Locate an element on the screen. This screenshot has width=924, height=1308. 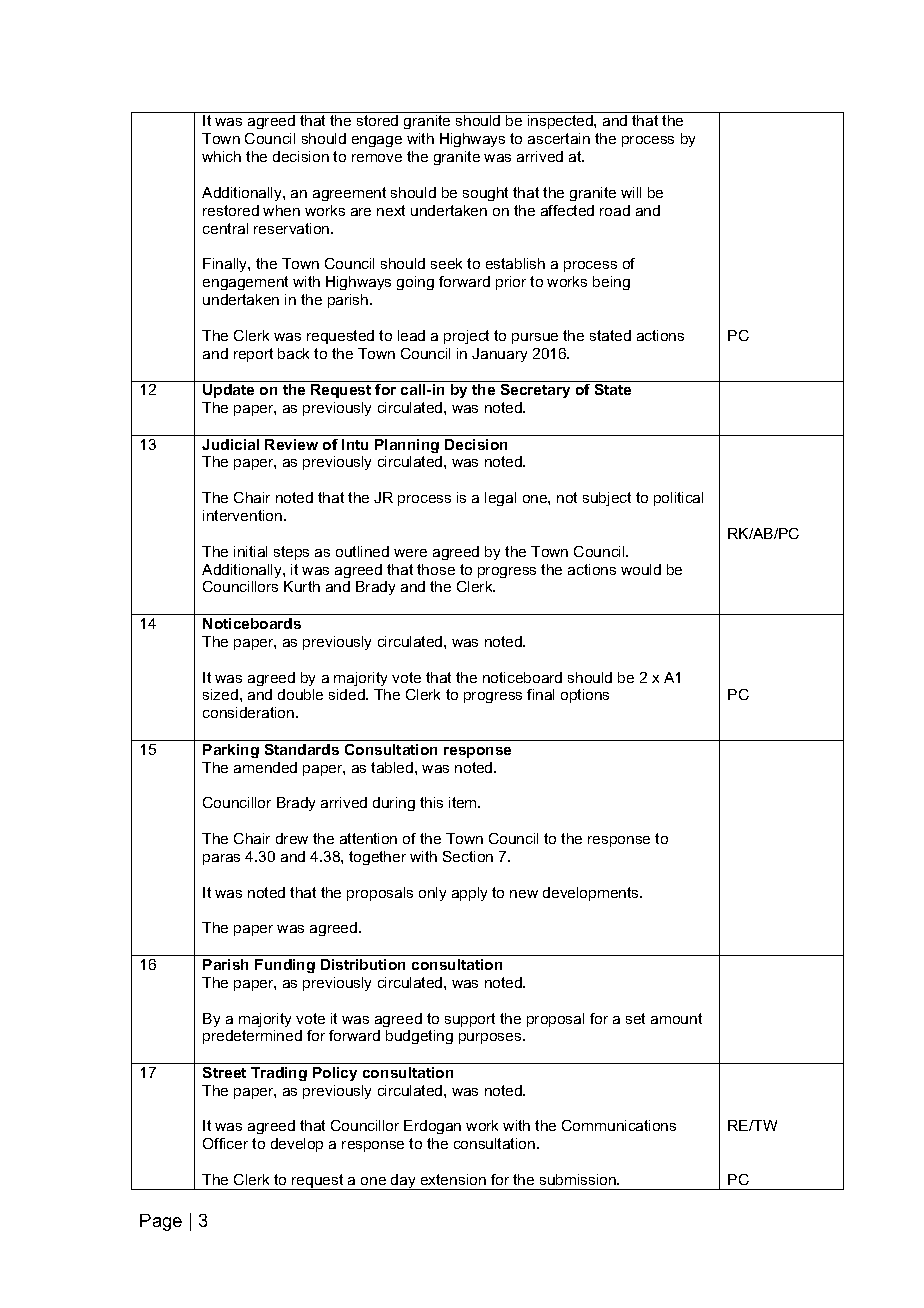
day is located at coordinates (403, 1182).
